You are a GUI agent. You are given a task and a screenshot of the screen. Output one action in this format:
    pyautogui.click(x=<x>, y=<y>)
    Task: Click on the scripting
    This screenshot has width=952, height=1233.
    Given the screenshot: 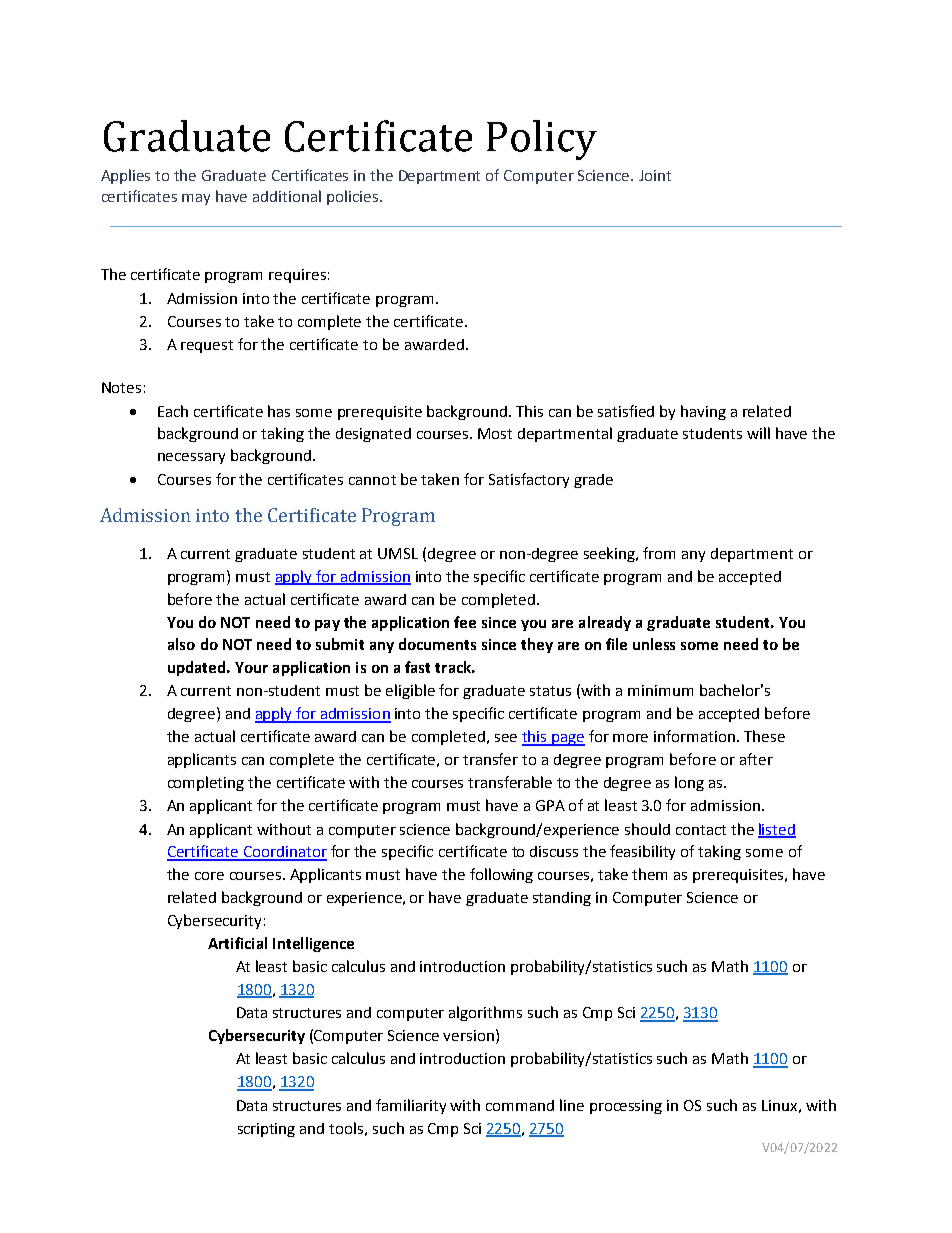 What is the action you would take?
    pyautogui.click(x=266, y=1130)
